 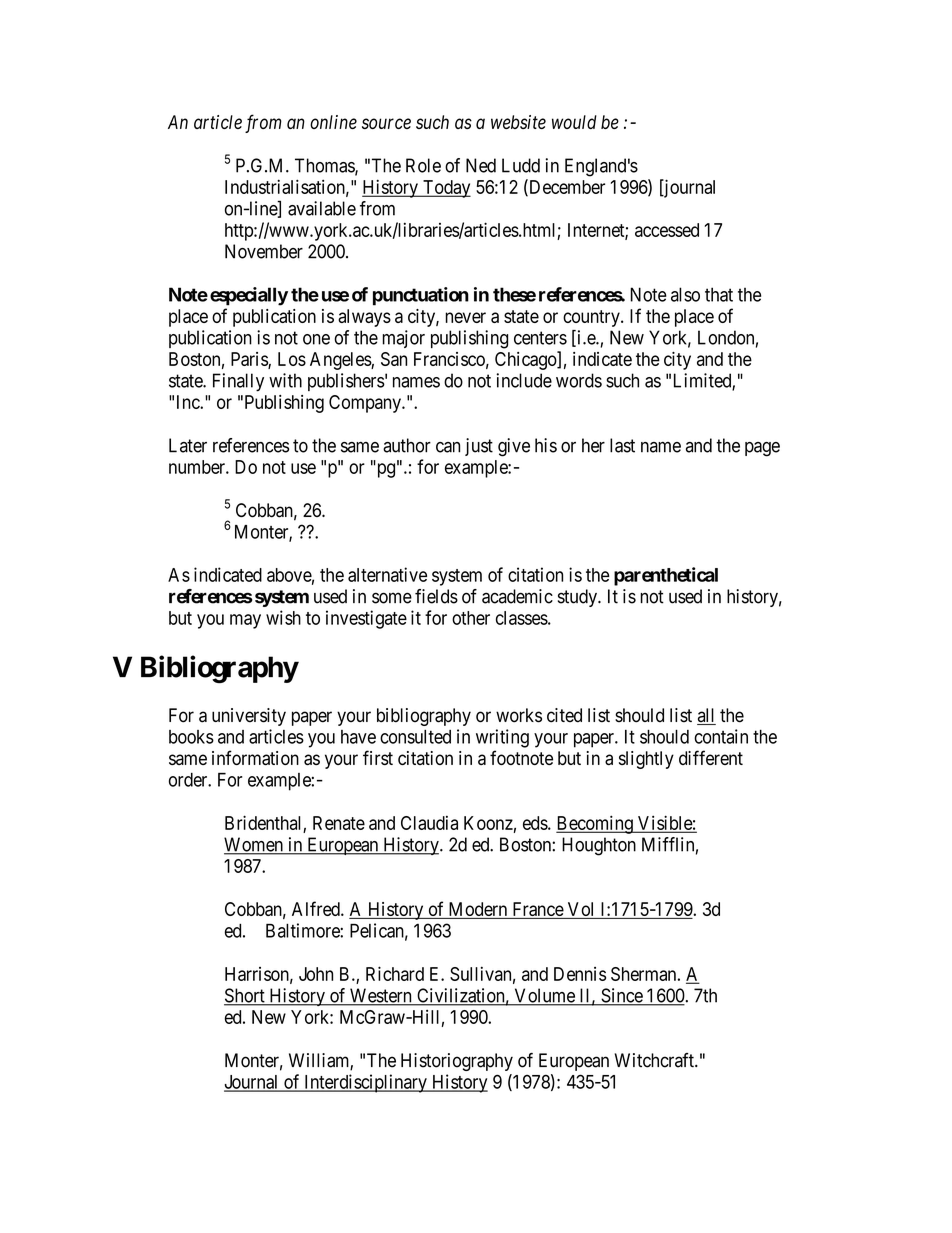 I want to click on Women, so click(x=254, y=845).
